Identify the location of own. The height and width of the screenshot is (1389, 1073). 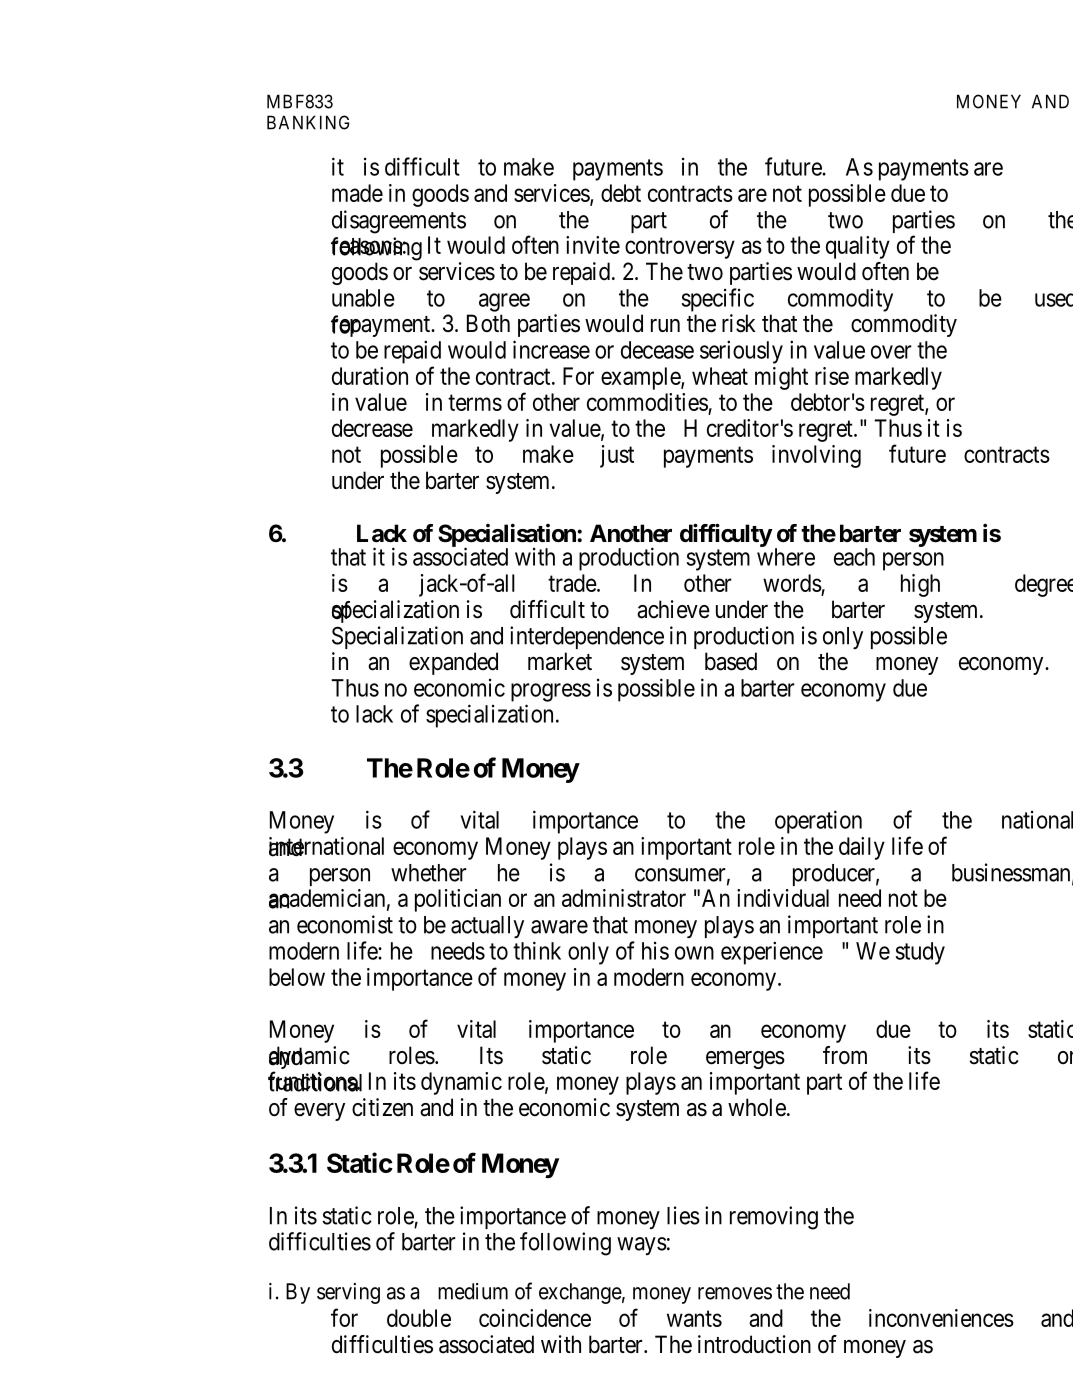
(694, 953).
